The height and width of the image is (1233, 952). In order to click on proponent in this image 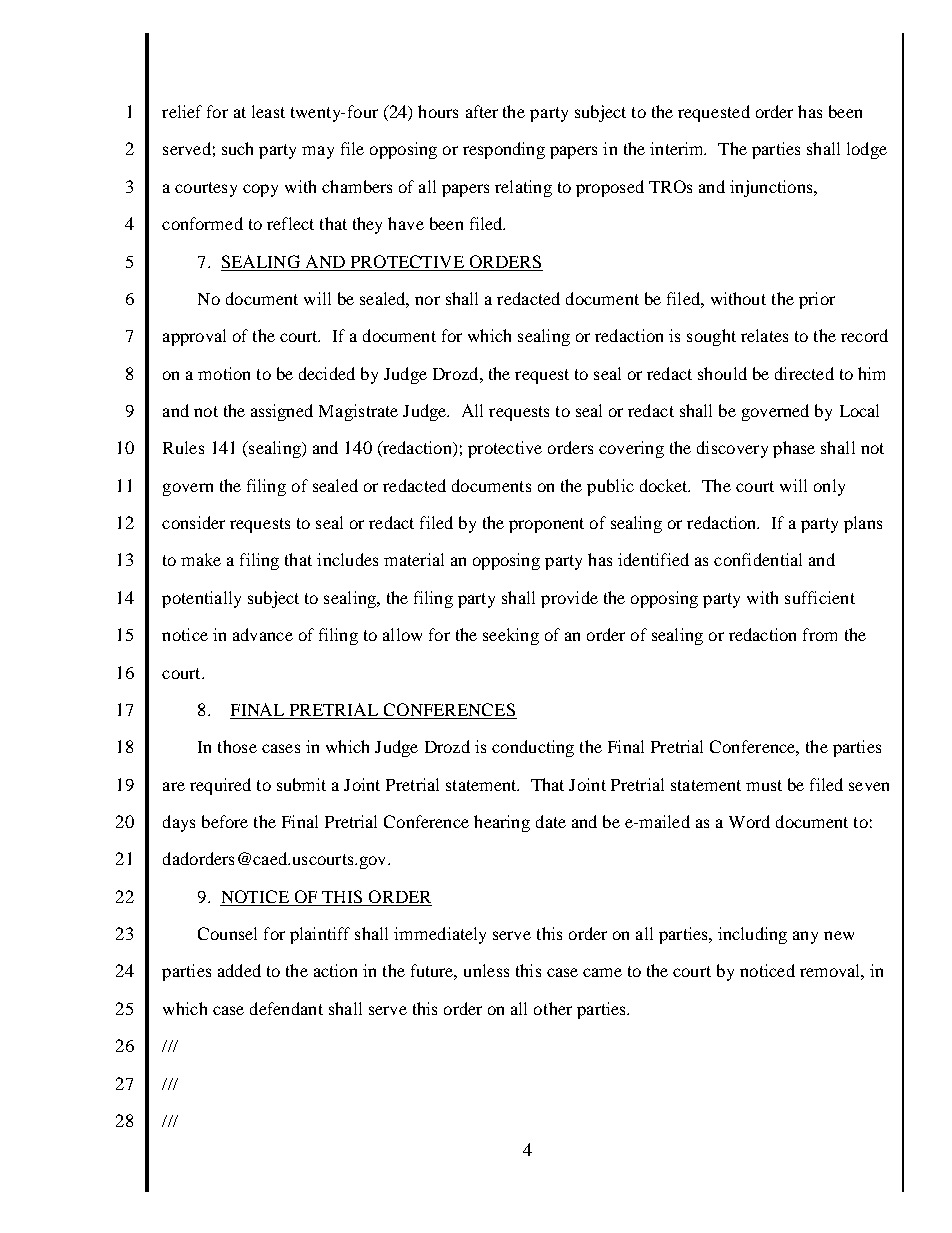, I will do `click(546, 525)`.
